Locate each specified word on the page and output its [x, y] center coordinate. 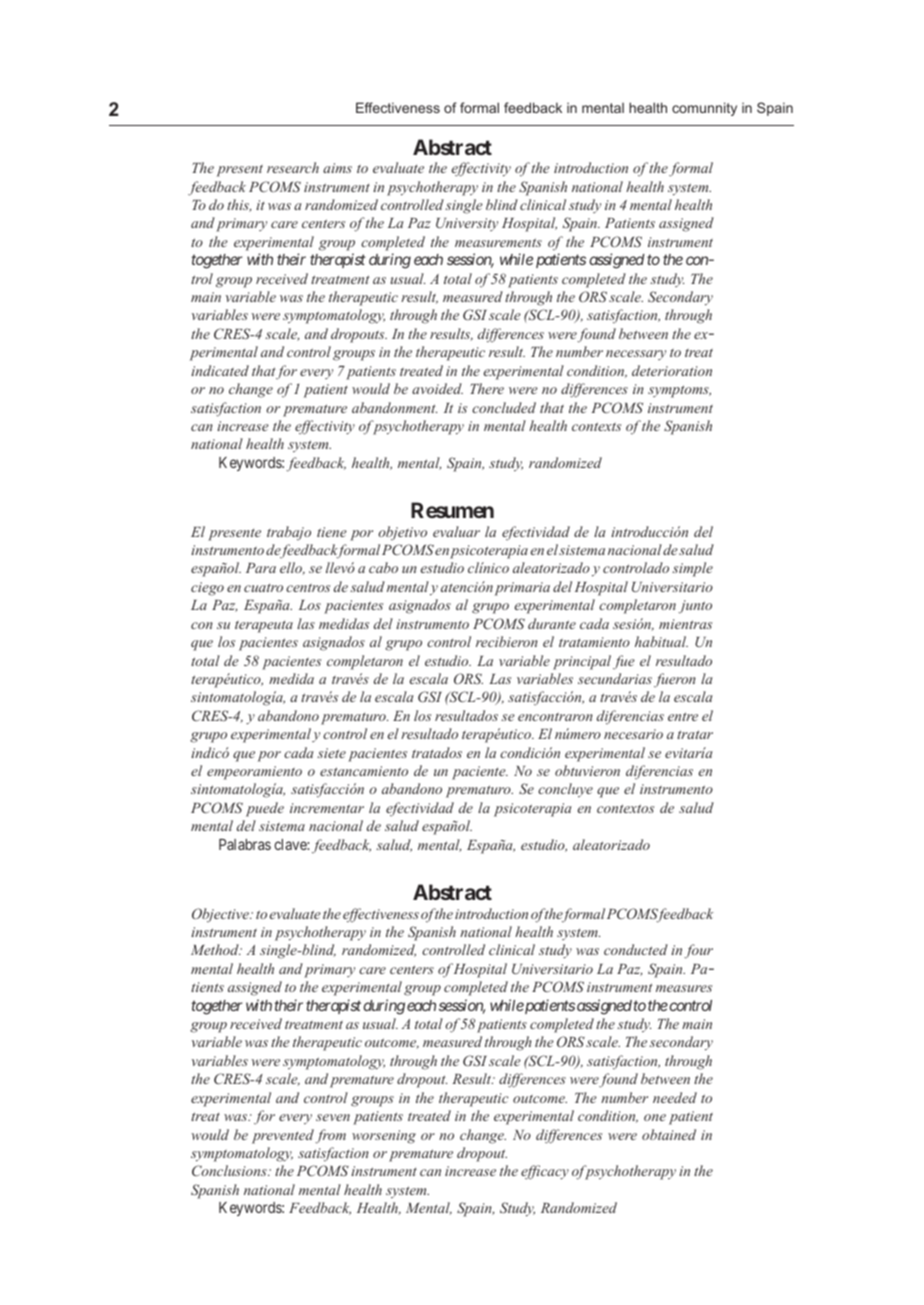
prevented [283, 1136]
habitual [661, 641]
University [467, 224]
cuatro [263, 588]
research [293, 167]
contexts [596, 426]
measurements [498, 242]
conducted [636, 949]
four [698, 951]
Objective [221, 915]
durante [552, 623]
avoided [437, 388]
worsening [384, 1137]
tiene [332, 532]
